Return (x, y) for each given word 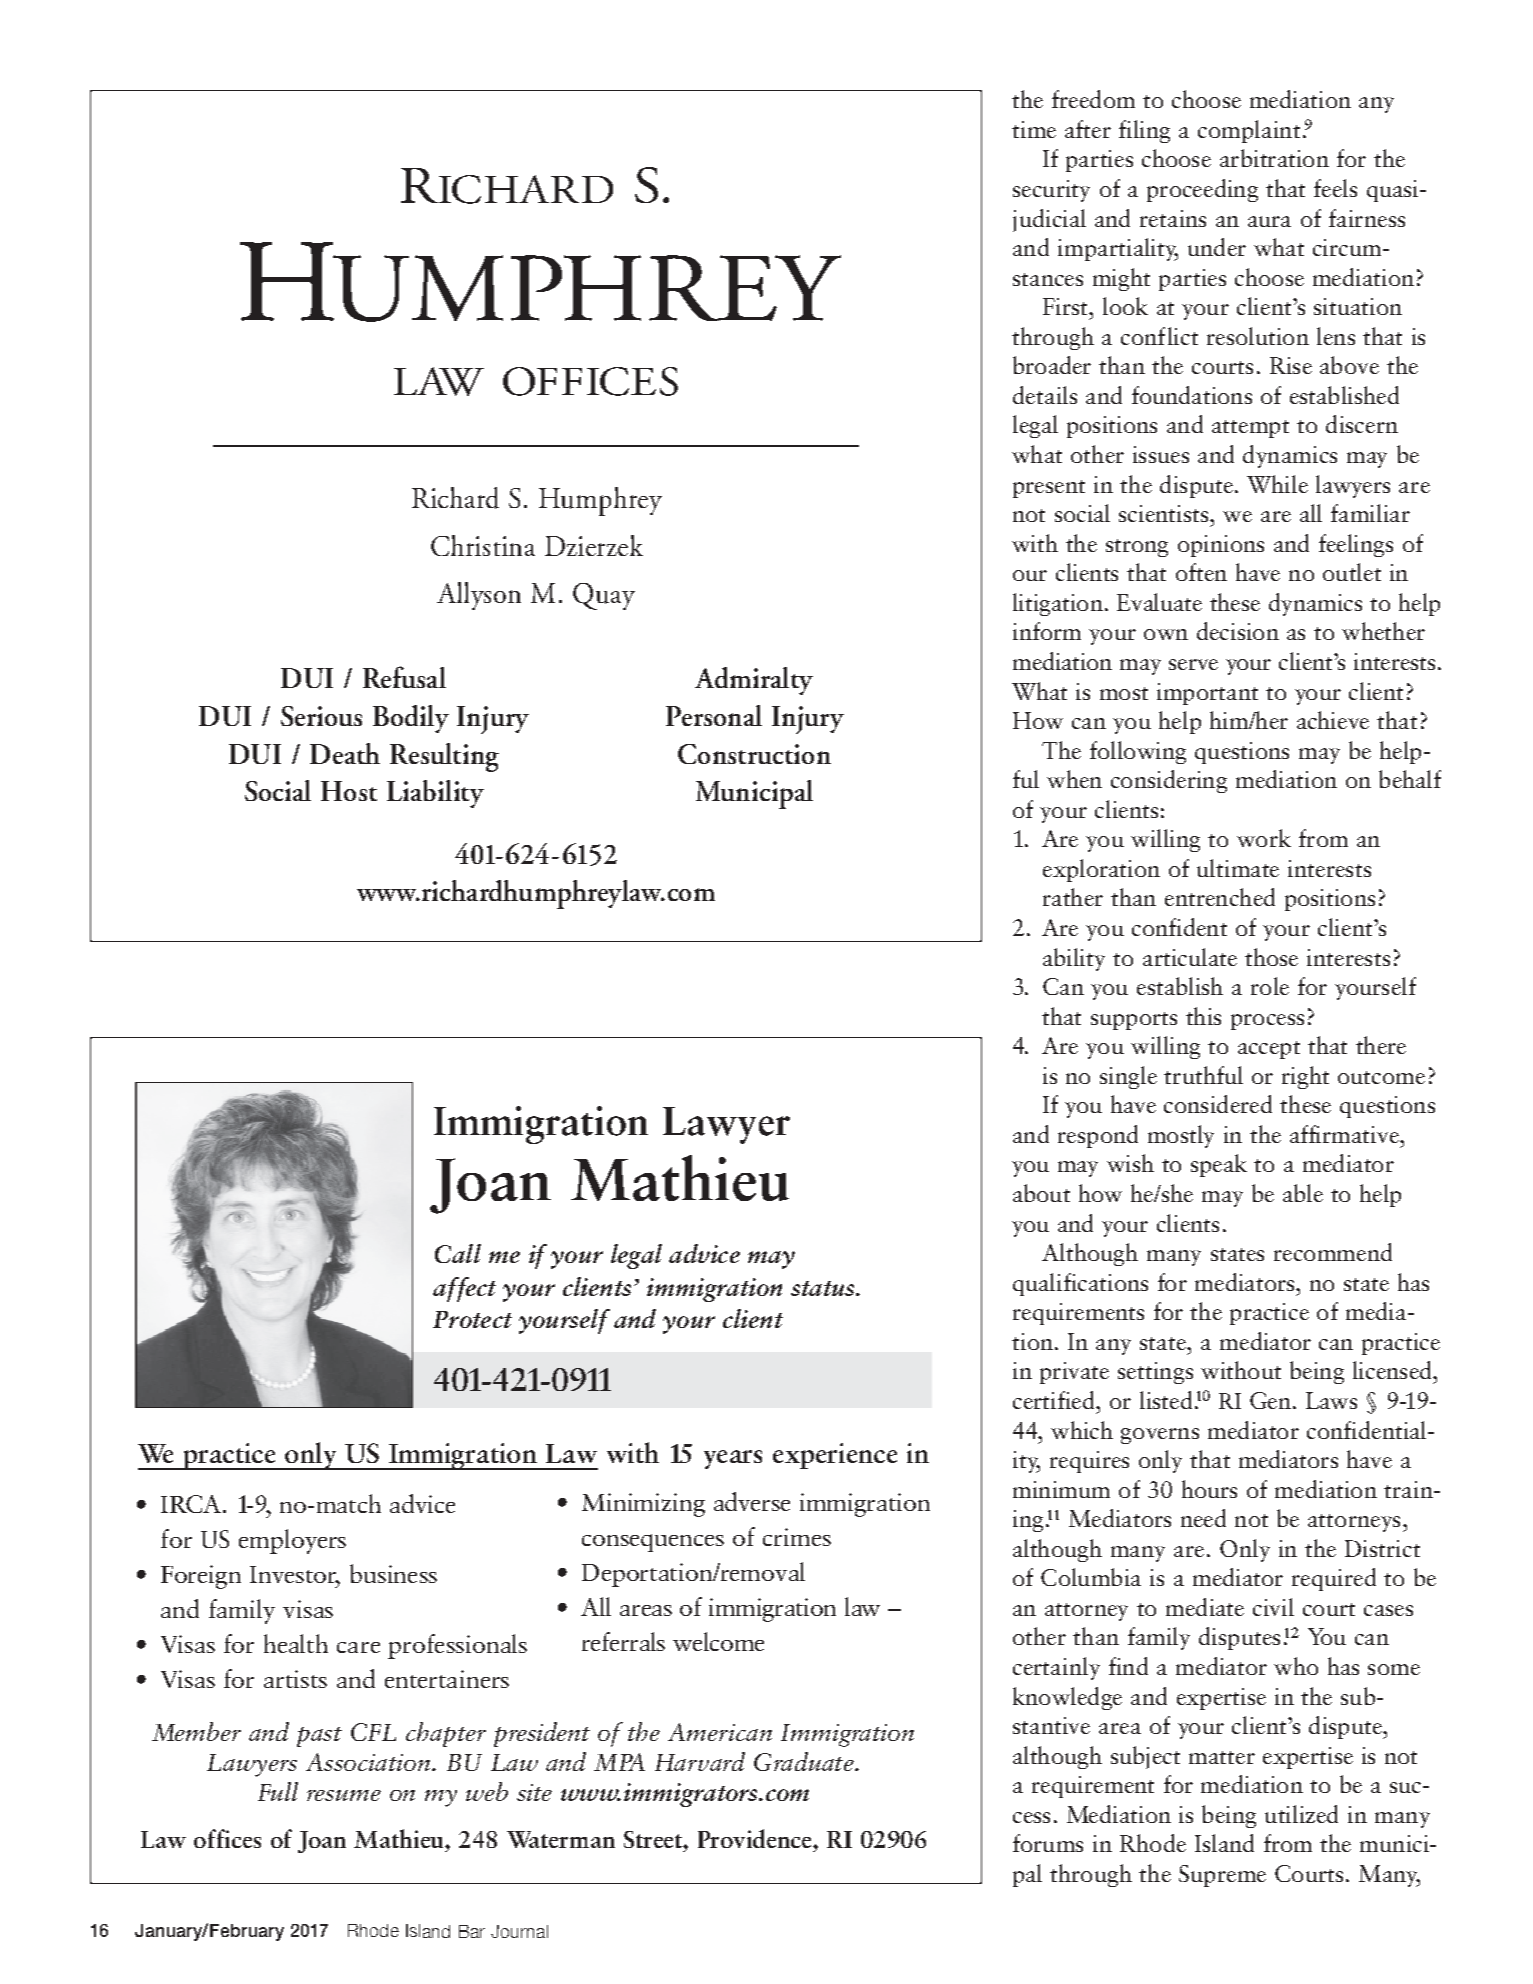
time (1034, 129)
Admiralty (754, 681)
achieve (1333, 720)
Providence (756, 1838)
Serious (321, 716)
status (824, 1288)
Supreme (1222, 1876)
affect (464, 1289)
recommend (1333, 1252)
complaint (1249, 131)
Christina (483, 545)
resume (344, 1795)
